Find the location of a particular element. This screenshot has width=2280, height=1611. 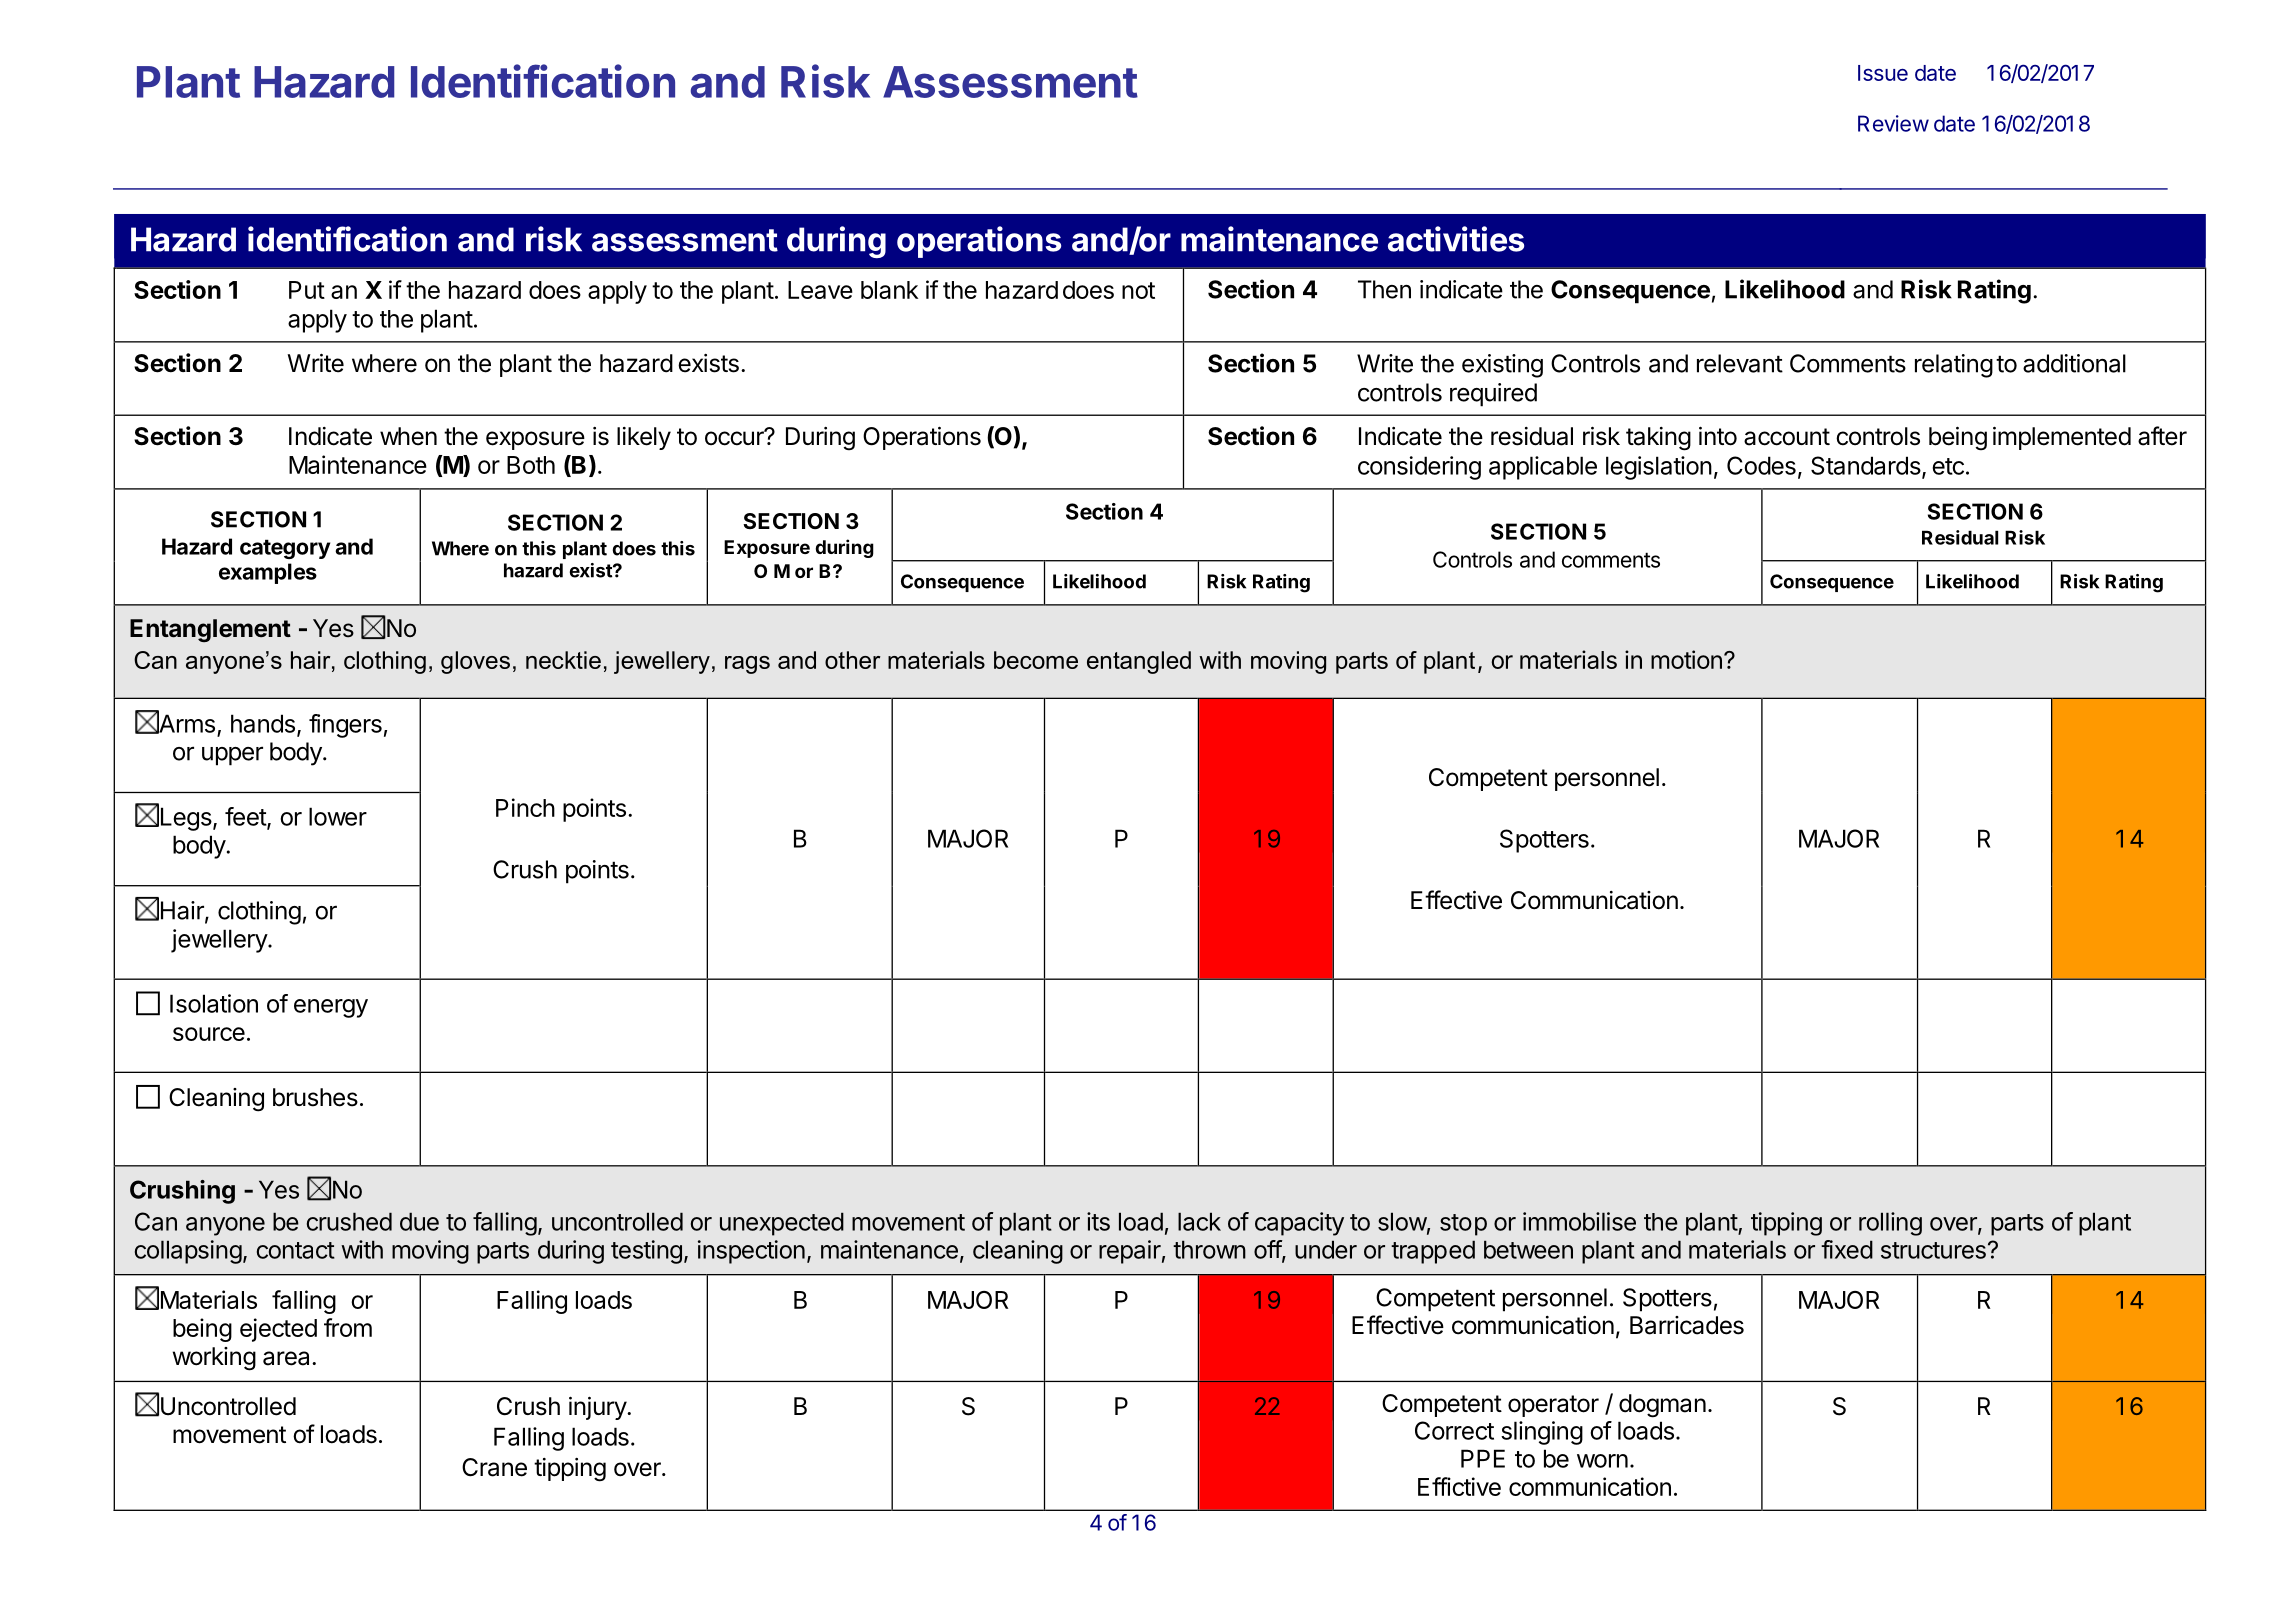

Correct is located at coordinates (1454, 1430).
